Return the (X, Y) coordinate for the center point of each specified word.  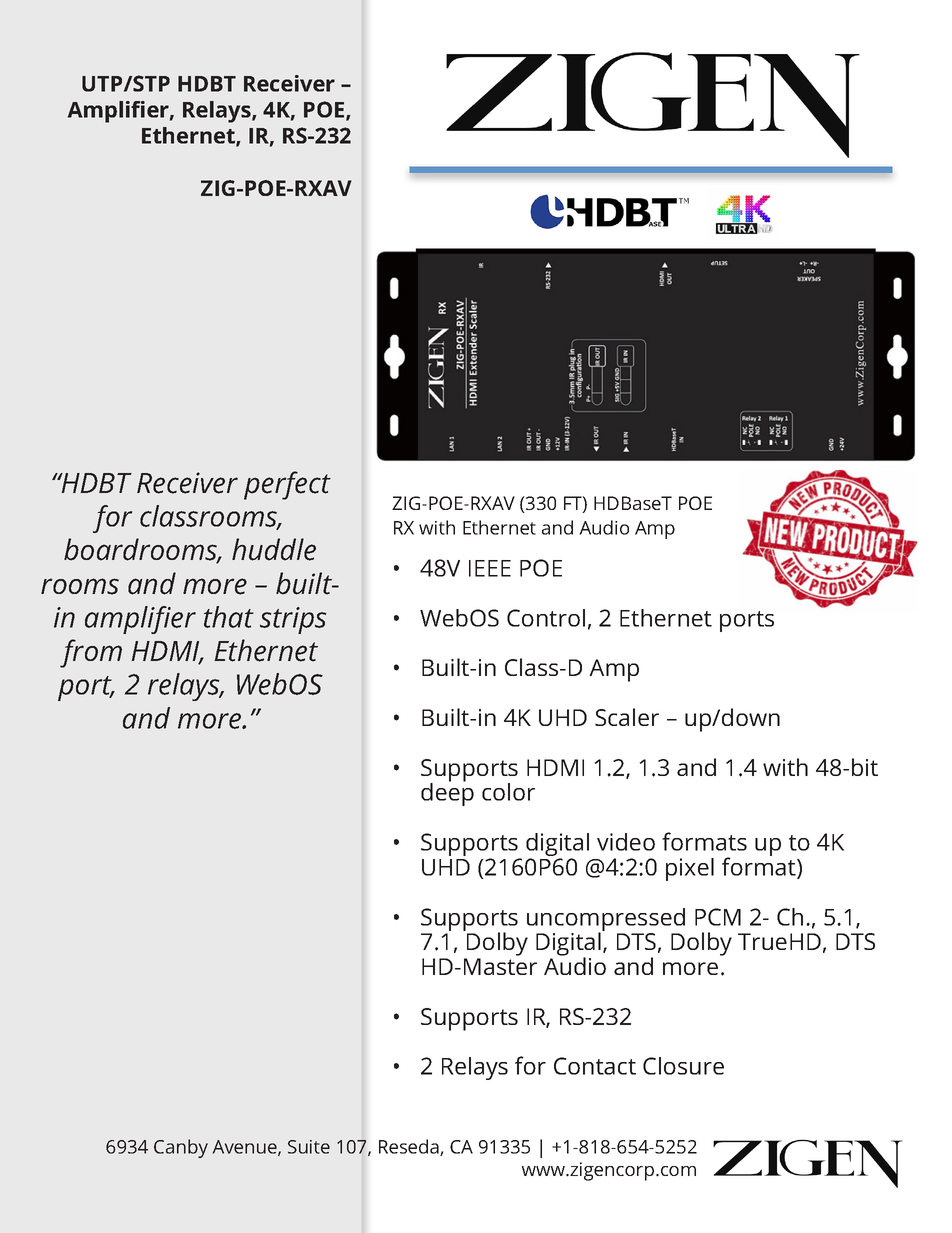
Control (546, 618)
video (626, 842)
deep (447, 793)
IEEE (490, 568)
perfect (287, 485)
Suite (309, 1147)
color (508, 792)
